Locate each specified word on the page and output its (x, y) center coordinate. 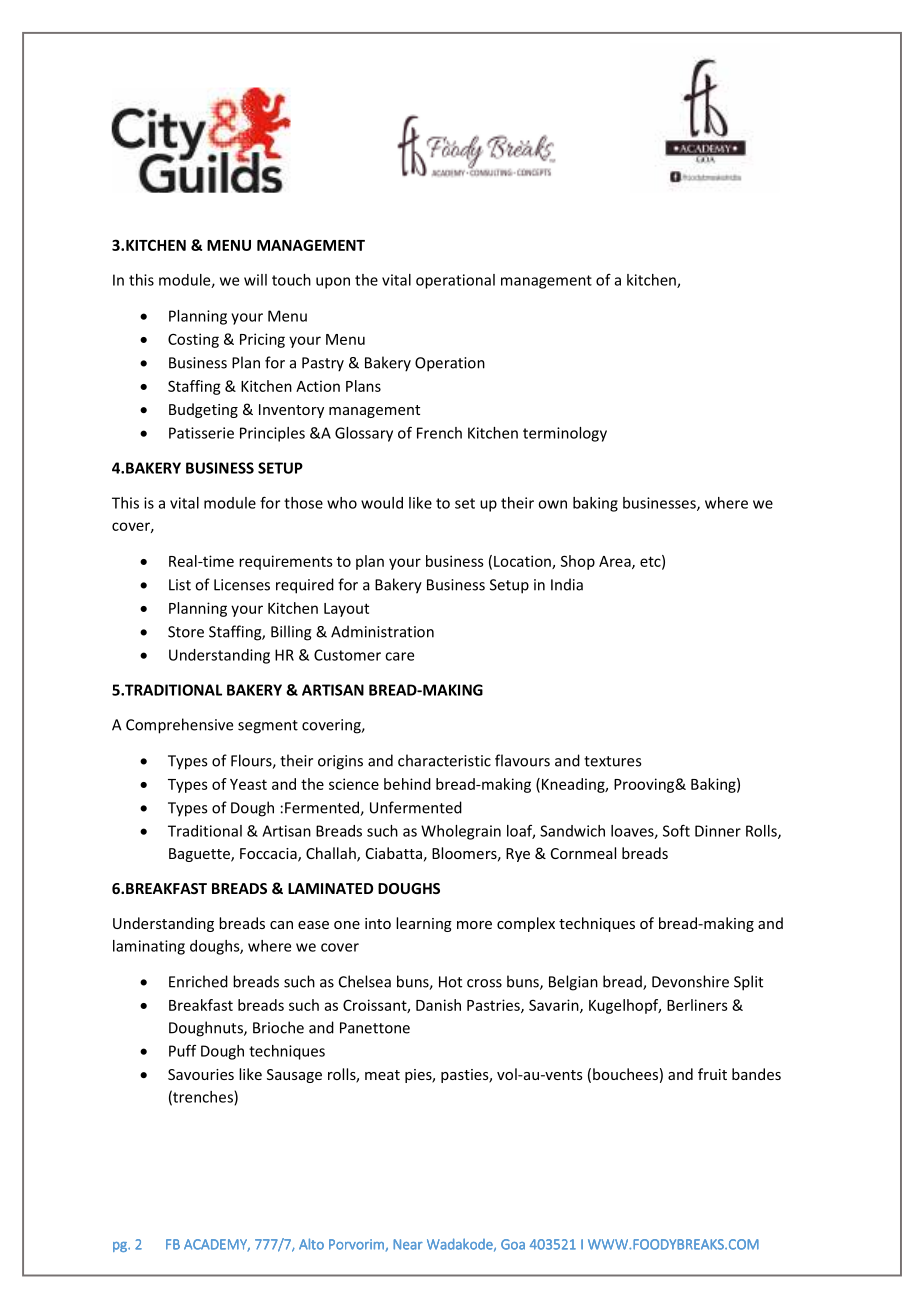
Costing (193, 340)
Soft (676, 830)
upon (333, 283)
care (399, 656)
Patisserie (201, 433)
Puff (182, 1050)
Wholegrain (461, 832)
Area (616, 562)
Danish (438, 1005)
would (382, 503)
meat (382, 1075)
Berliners (697, 1005)
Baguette (200, 855)
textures (612, 761)
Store (186, 632)
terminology (565, 434)
